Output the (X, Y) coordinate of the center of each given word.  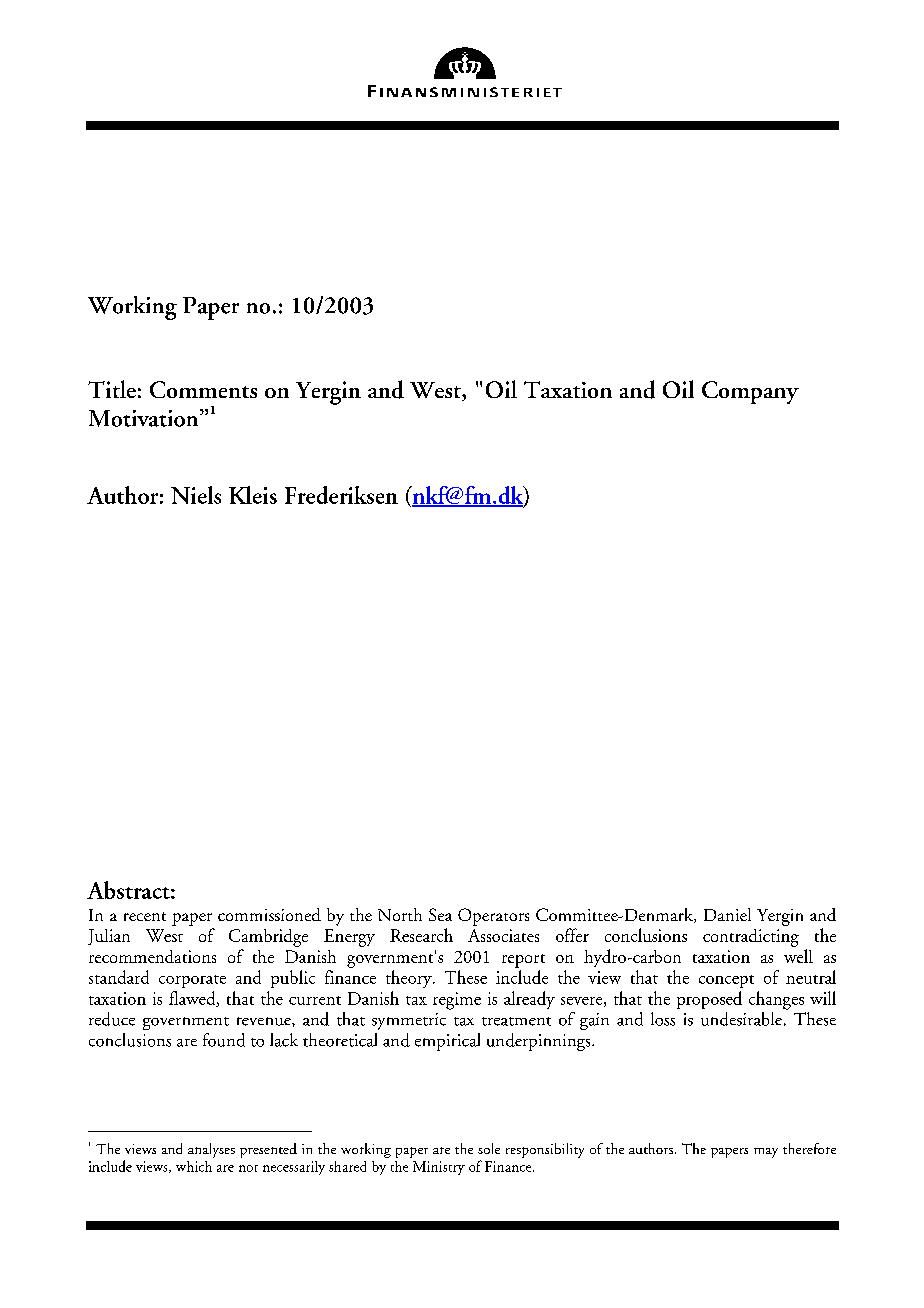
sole (489, 1148)
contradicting (751, 938)
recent (145, 916)
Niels (196, 495)
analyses (211, 1150)
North (400, 914)
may (766, 1153)
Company (750, 392)
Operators (493, 917)
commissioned (269, 914)
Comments (203, 389)
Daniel (727, 914)
